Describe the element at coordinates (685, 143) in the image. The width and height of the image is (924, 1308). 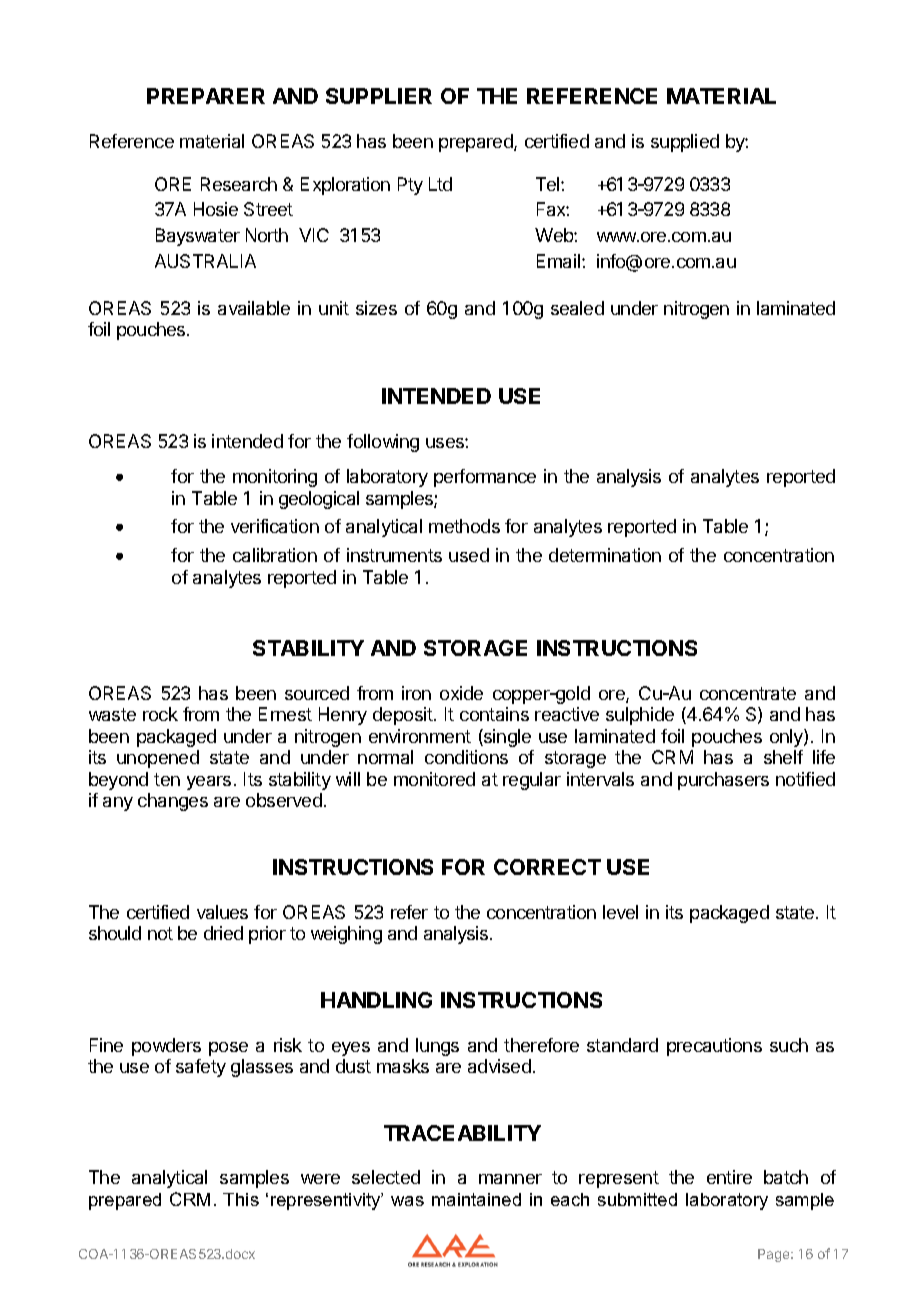
I see `supplied` at that location.
